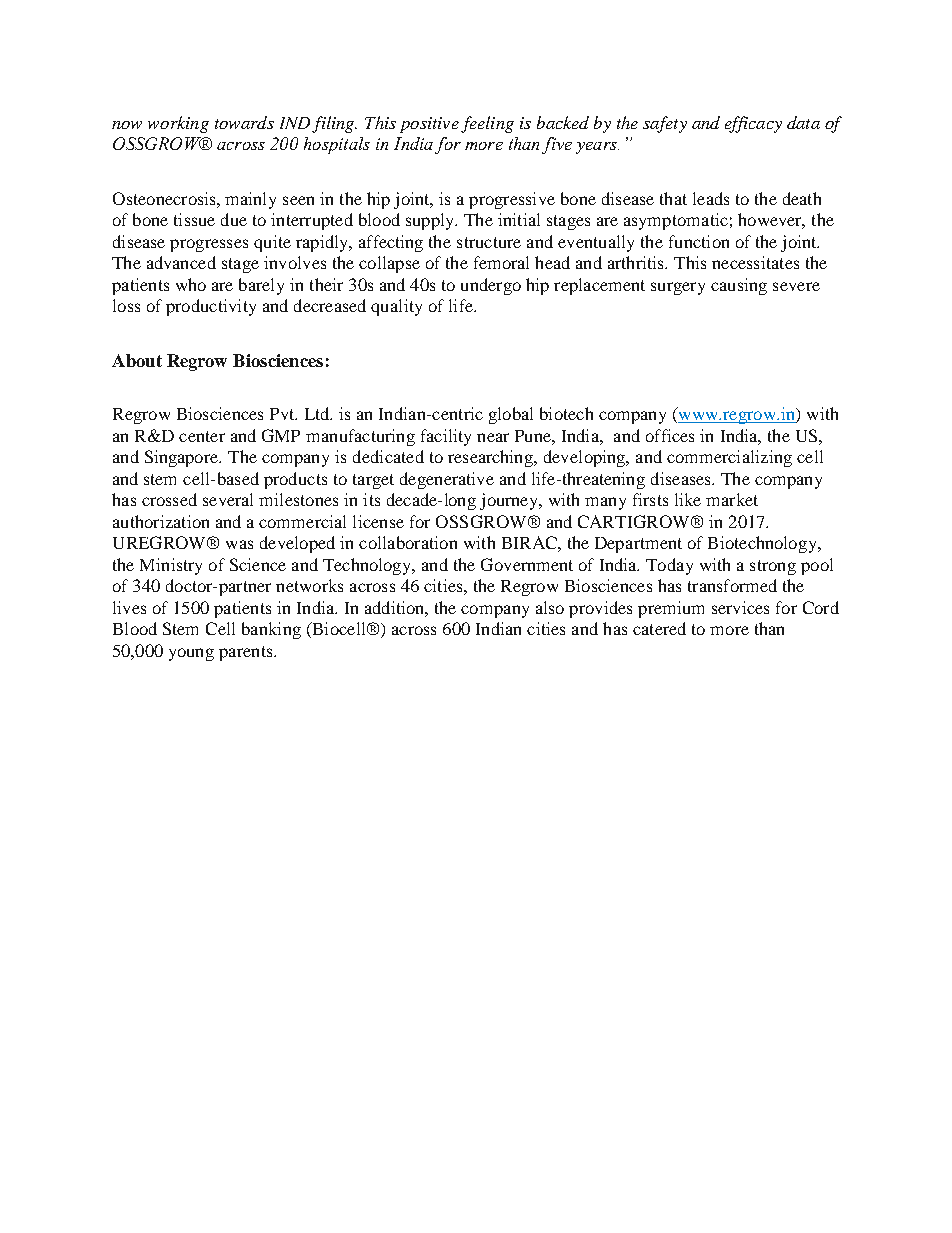 Image resolution: width=952 pixels, height=1233 pixels. What do you see at coordinates (191, 654) in the screenshot?
I see `young` at bounding box center [191, 654].
